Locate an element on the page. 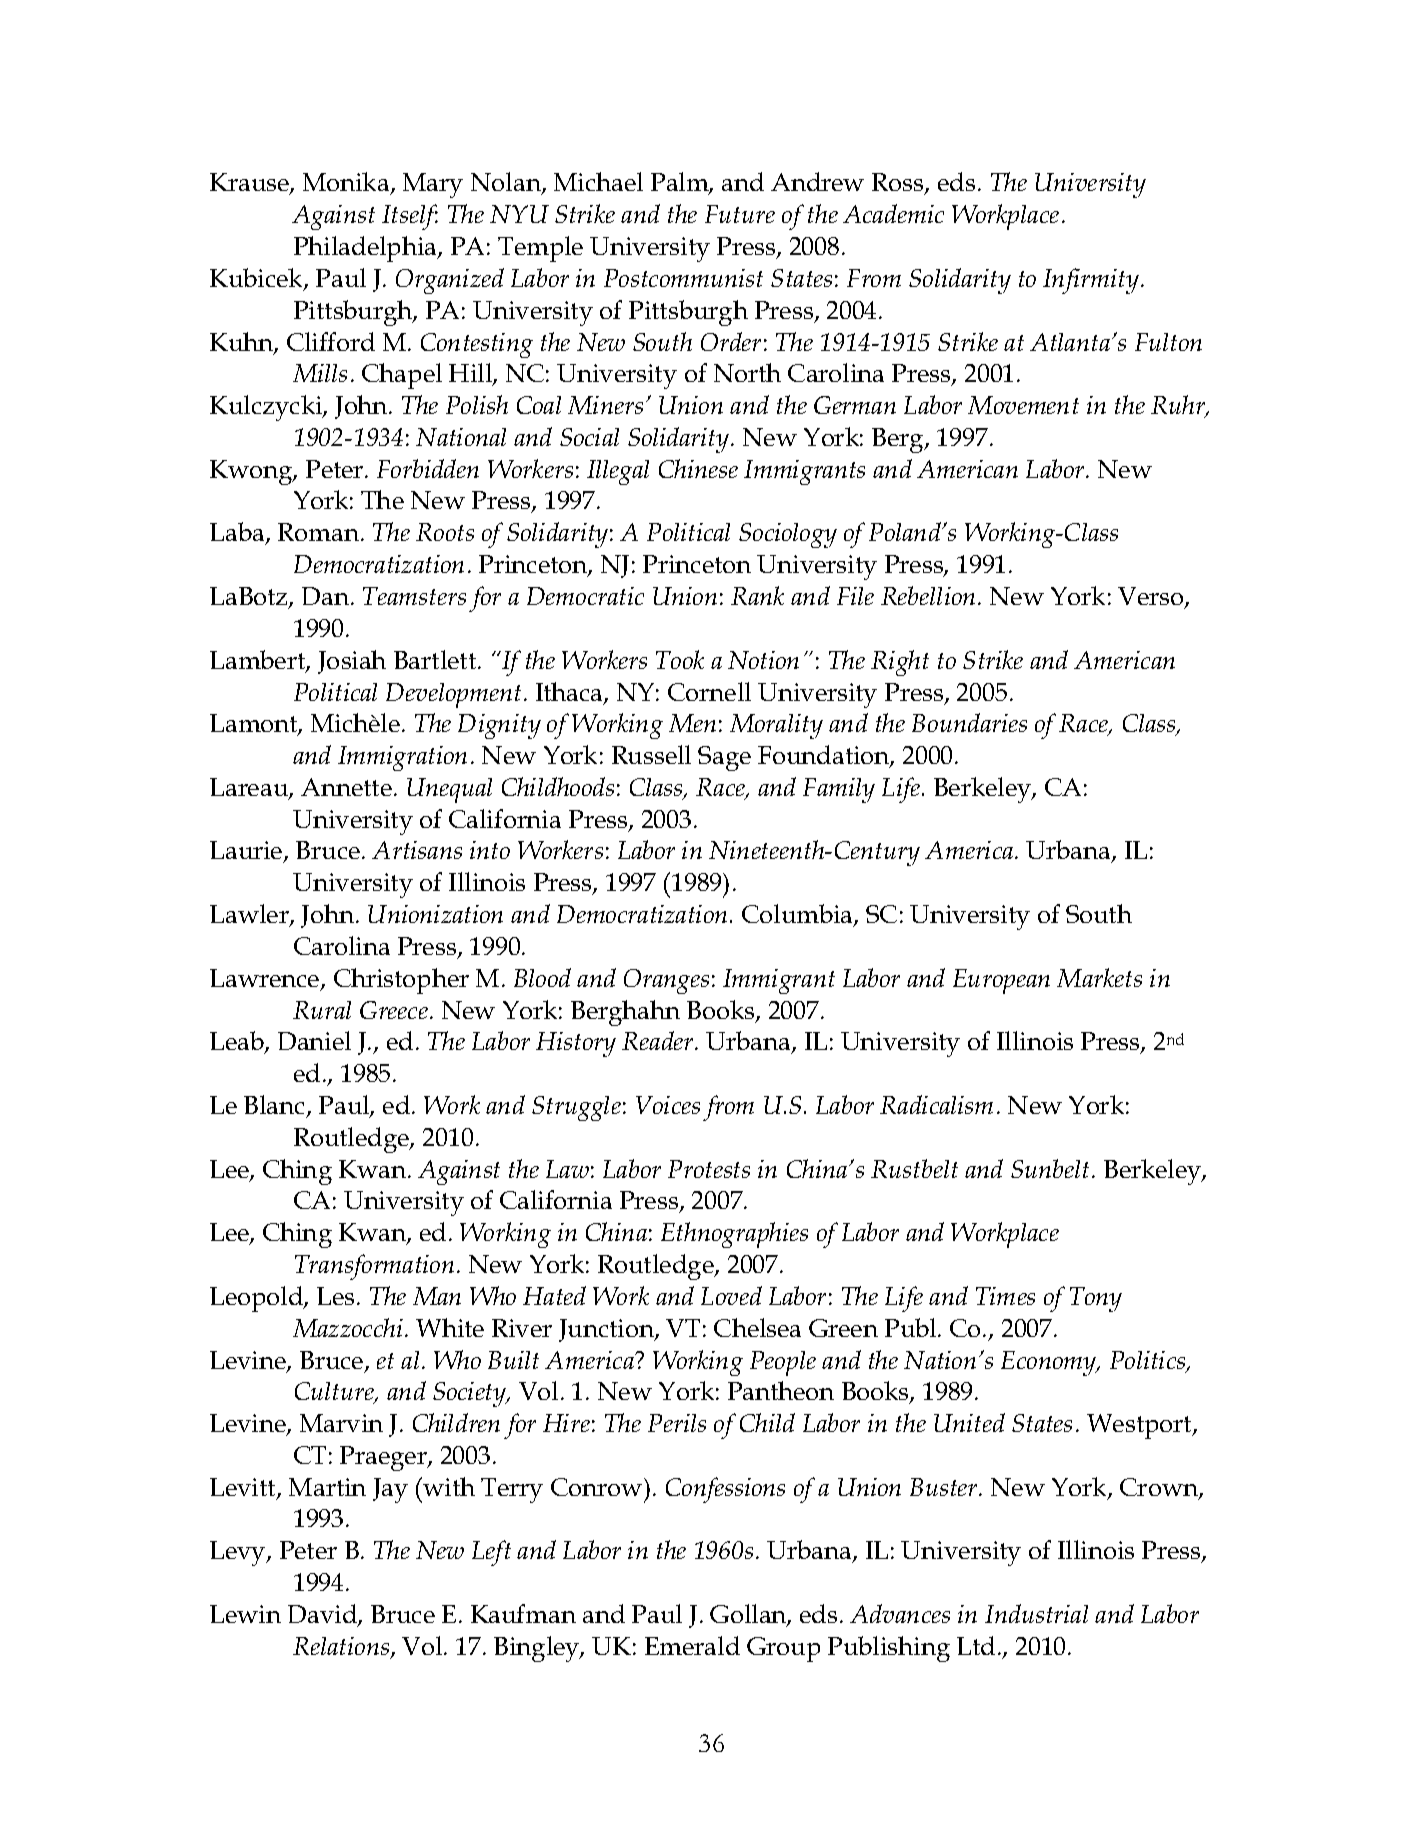 This image has width=1424, height=1843. Philadelphia is located at coordinates (366, 249).
